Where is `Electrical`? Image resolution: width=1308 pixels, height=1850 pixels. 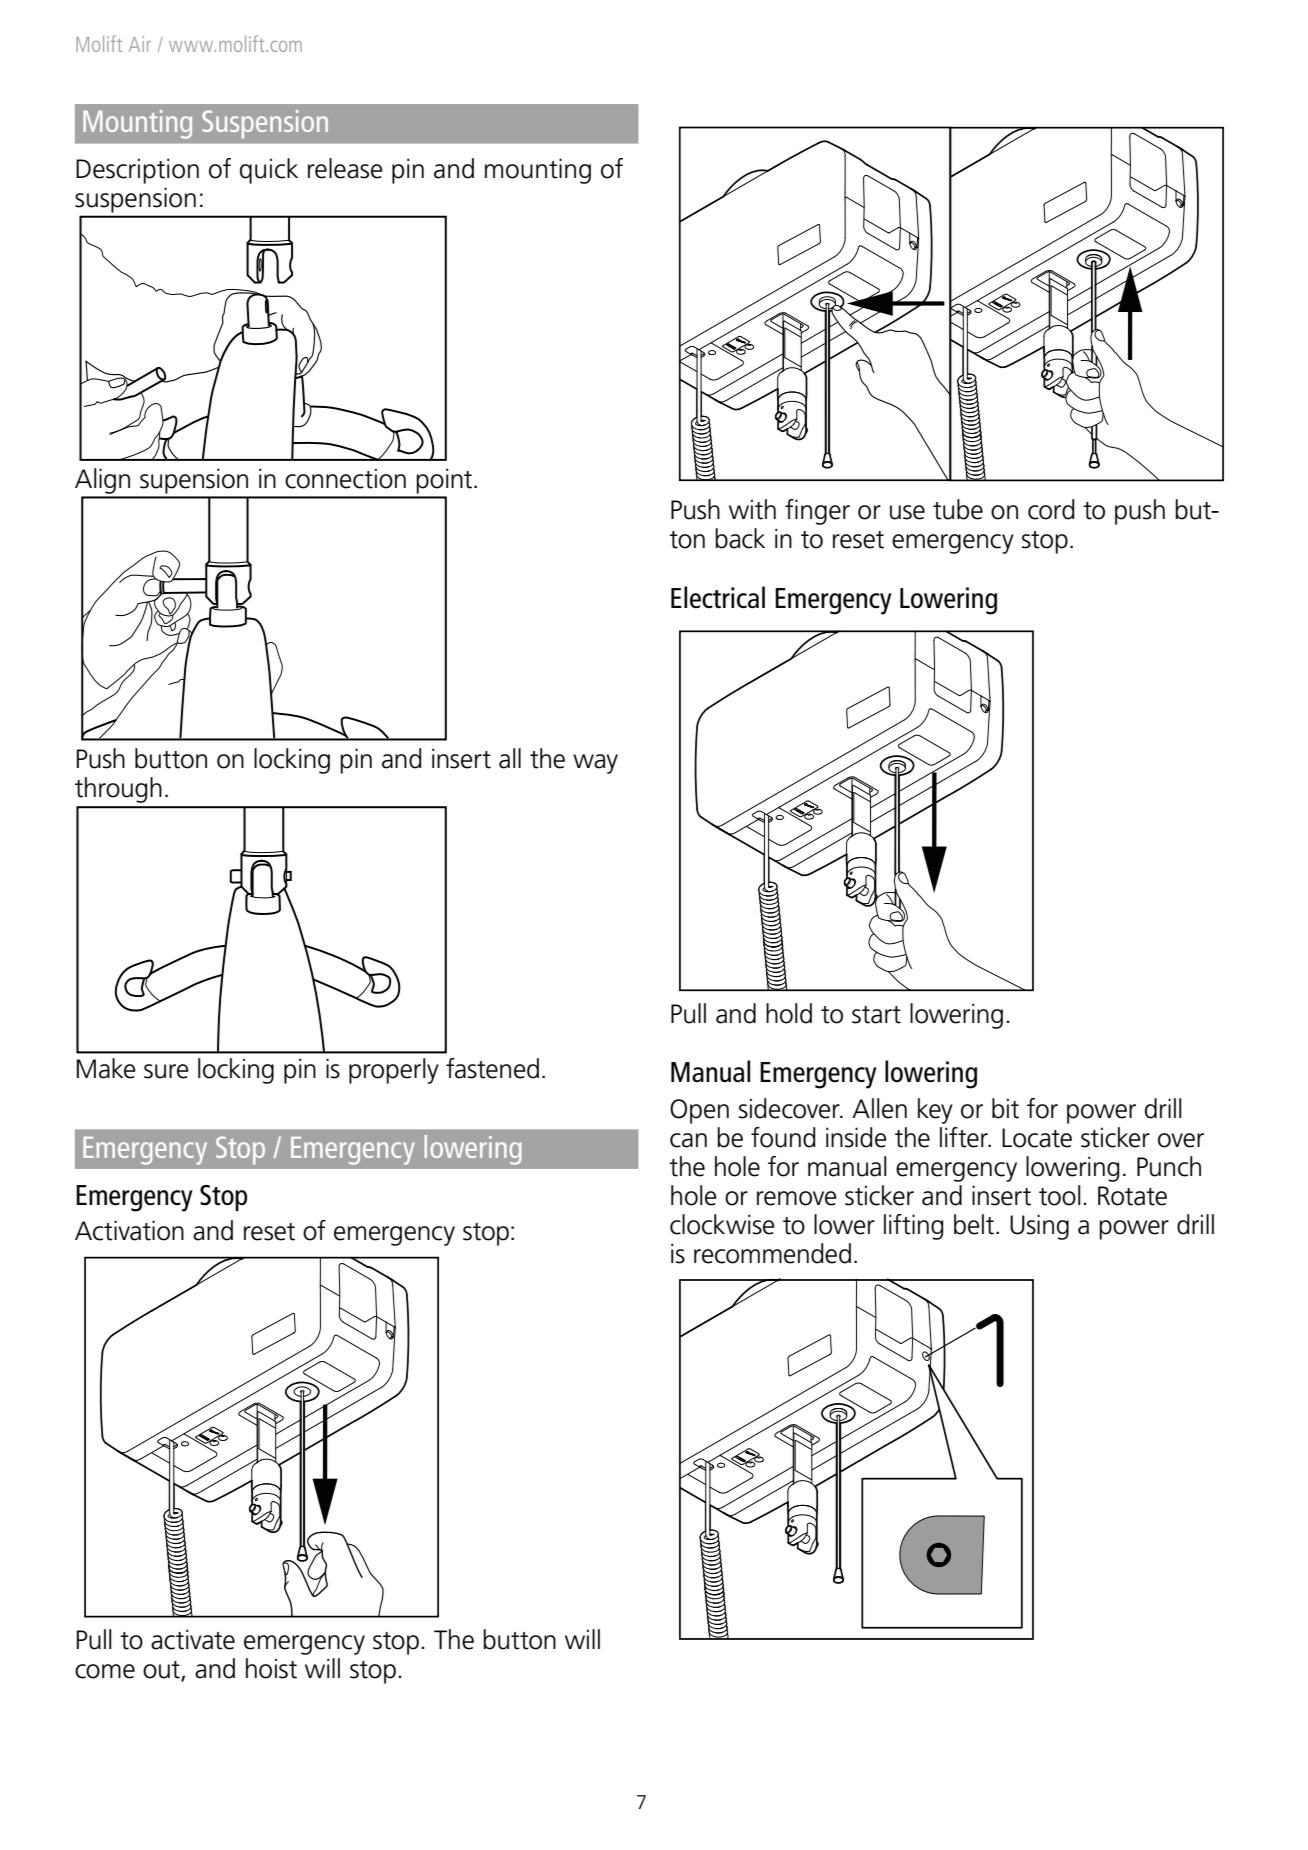 Electrical is located at coordinates (718, 597).
